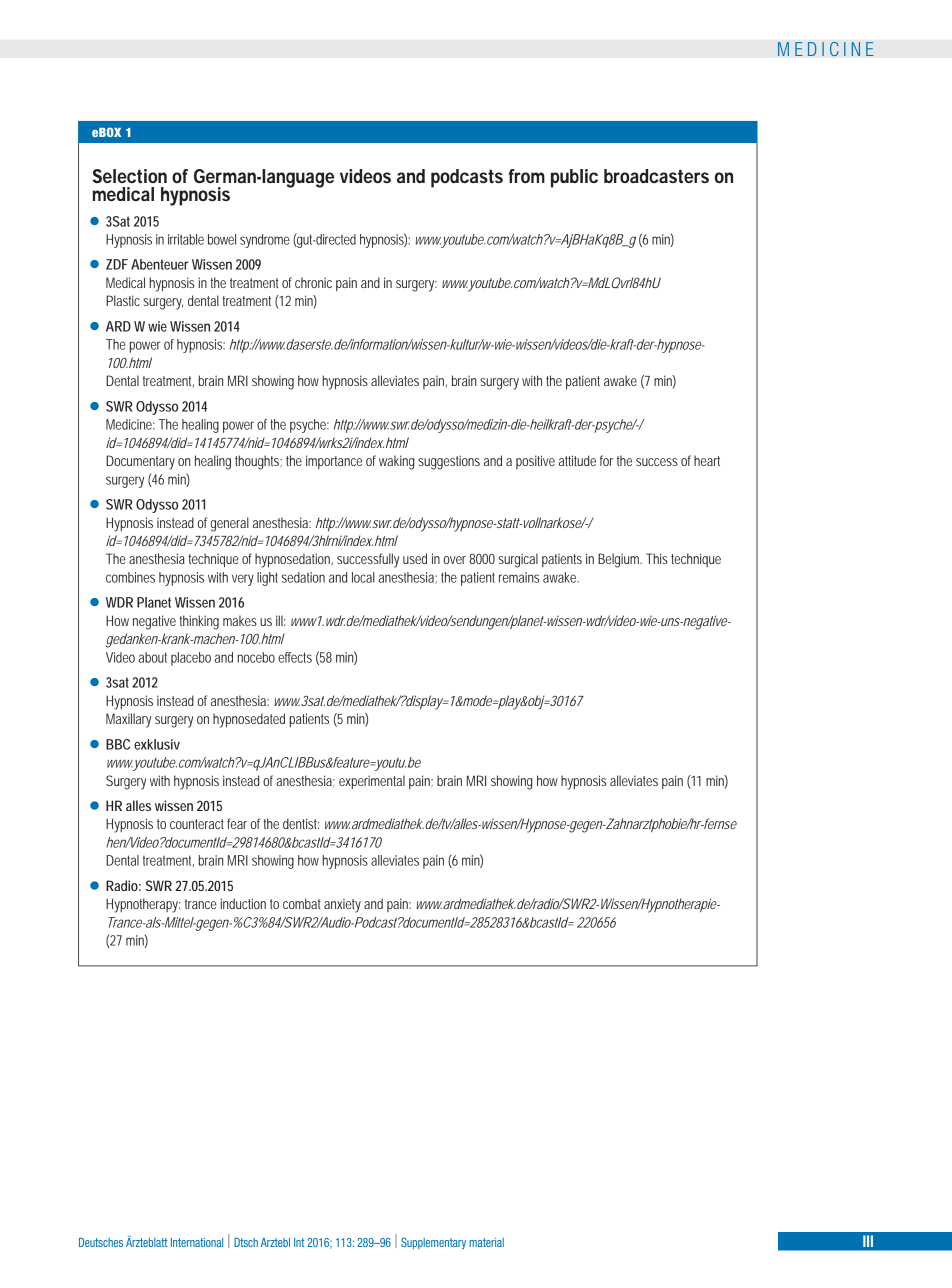 The height and width of the page is (1288, 952). What do you see at coordinates (197, 1242) in the page?
I see `International` at bounding box center [197, 1242].
